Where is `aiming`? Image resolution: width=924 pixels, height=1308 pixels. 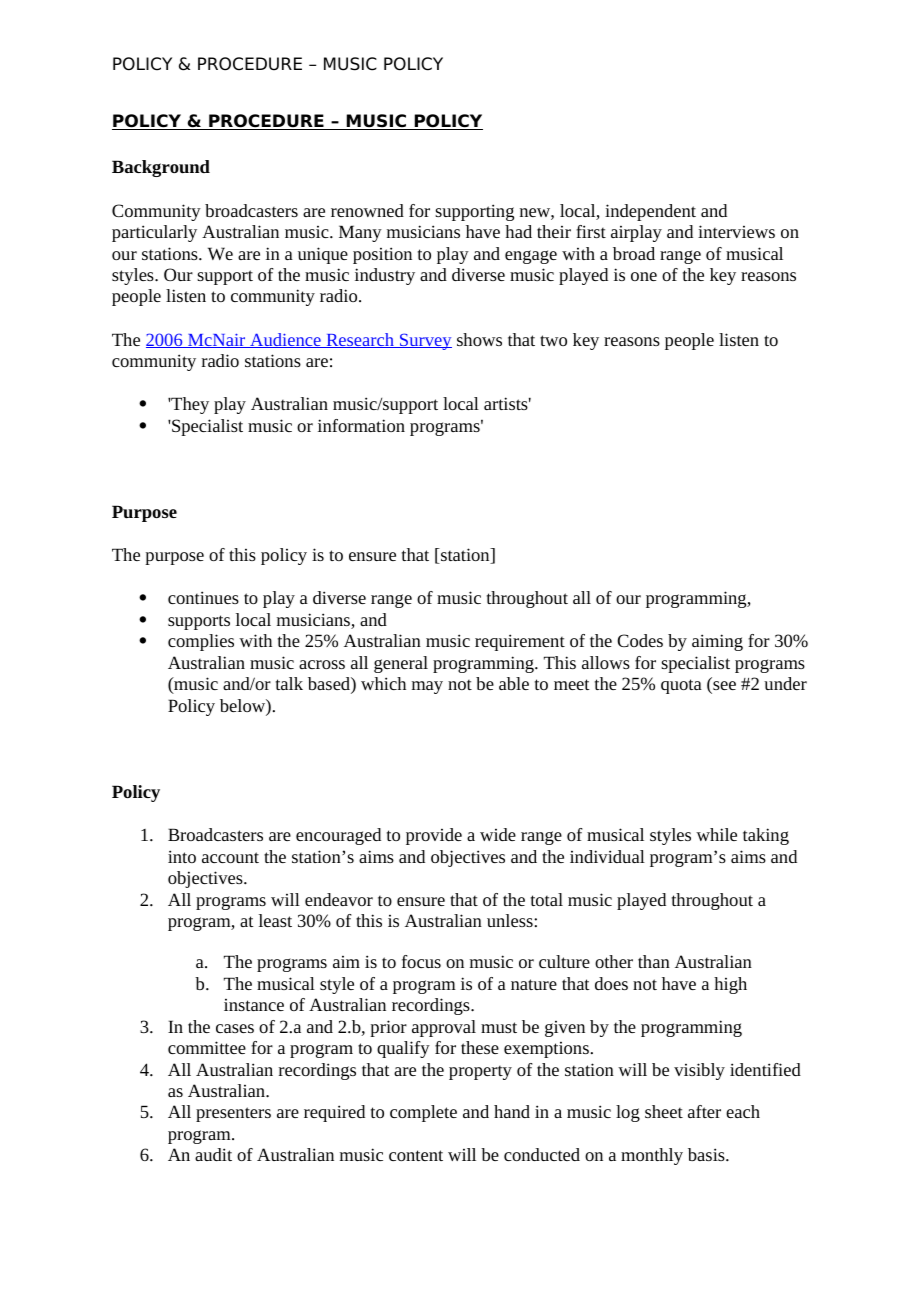
aiming is located at coordinates (717, 642).
